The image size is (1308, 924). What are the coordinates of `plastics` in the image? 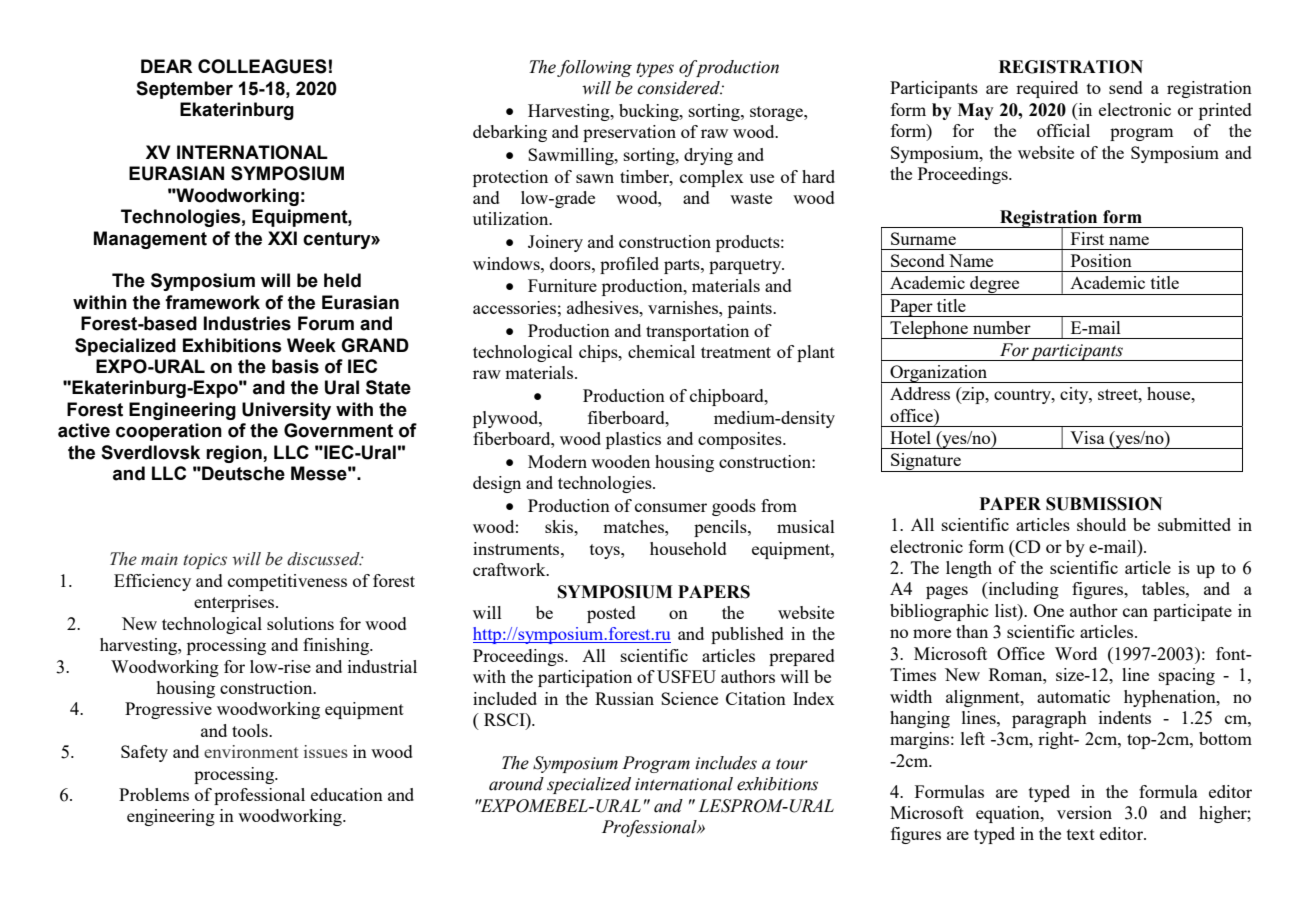 It's located at (633, 440).
